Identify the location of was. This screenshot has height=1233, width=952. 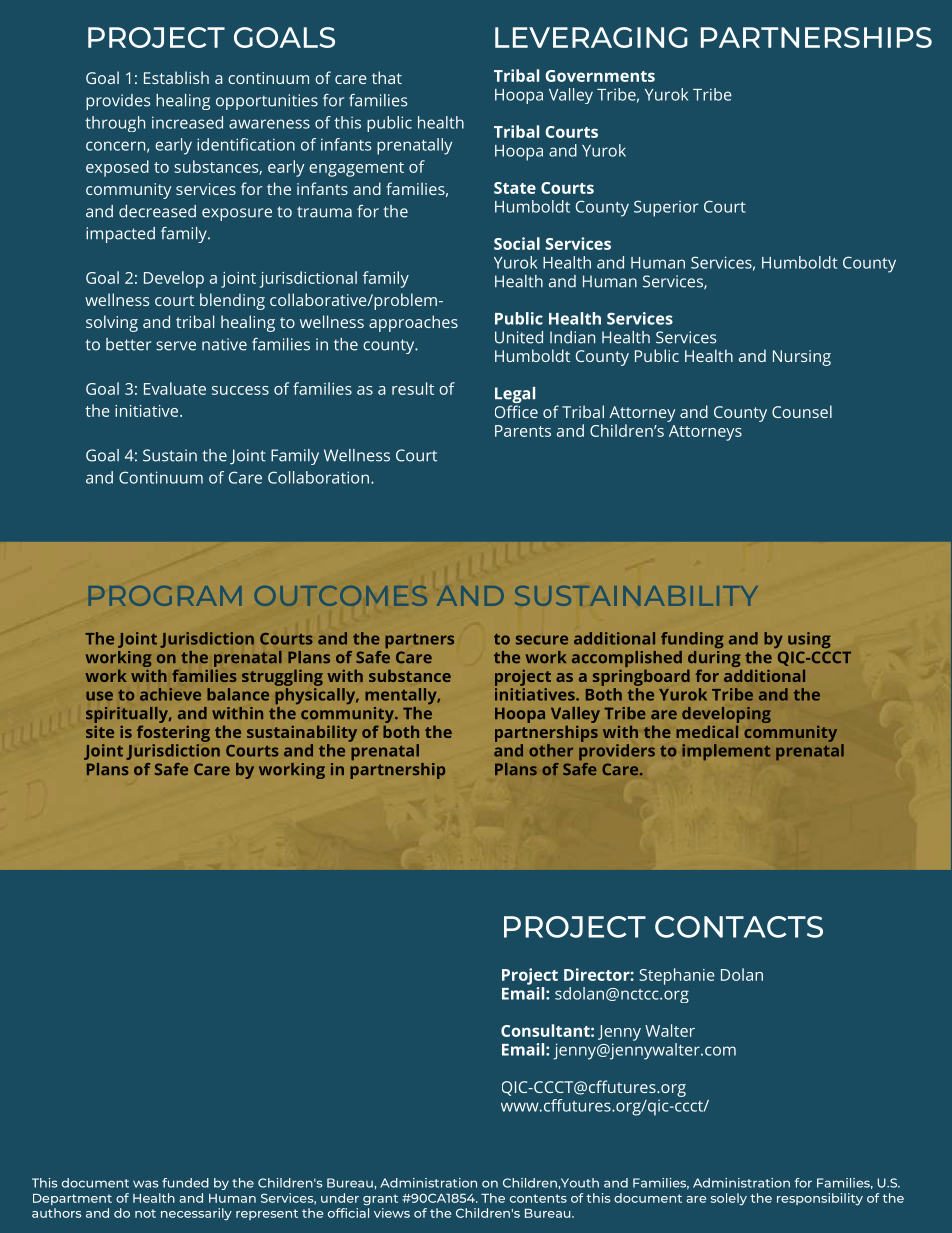
(146, 1184).
